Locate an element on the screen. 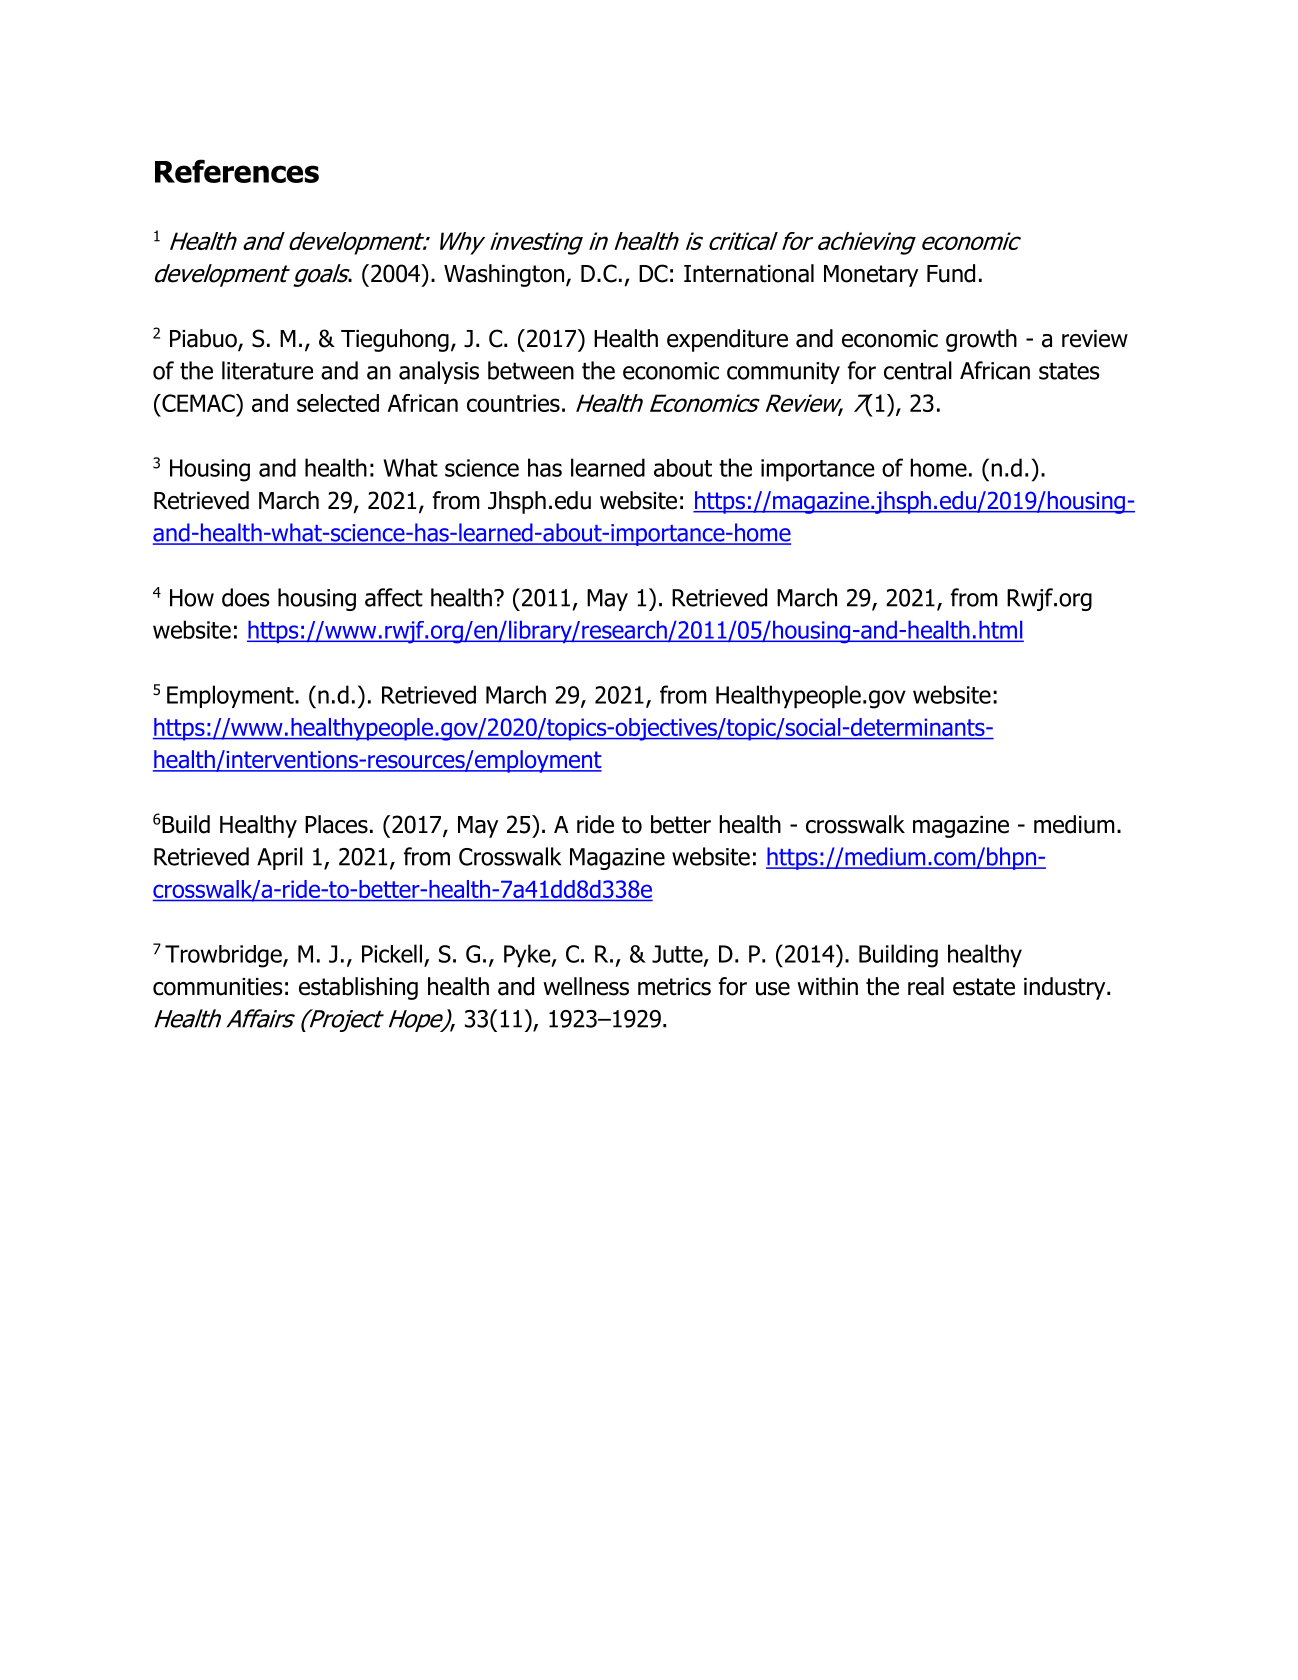 The height and width of the screenshot is (1680, 1298). International is located at coordinates (749, 273).
